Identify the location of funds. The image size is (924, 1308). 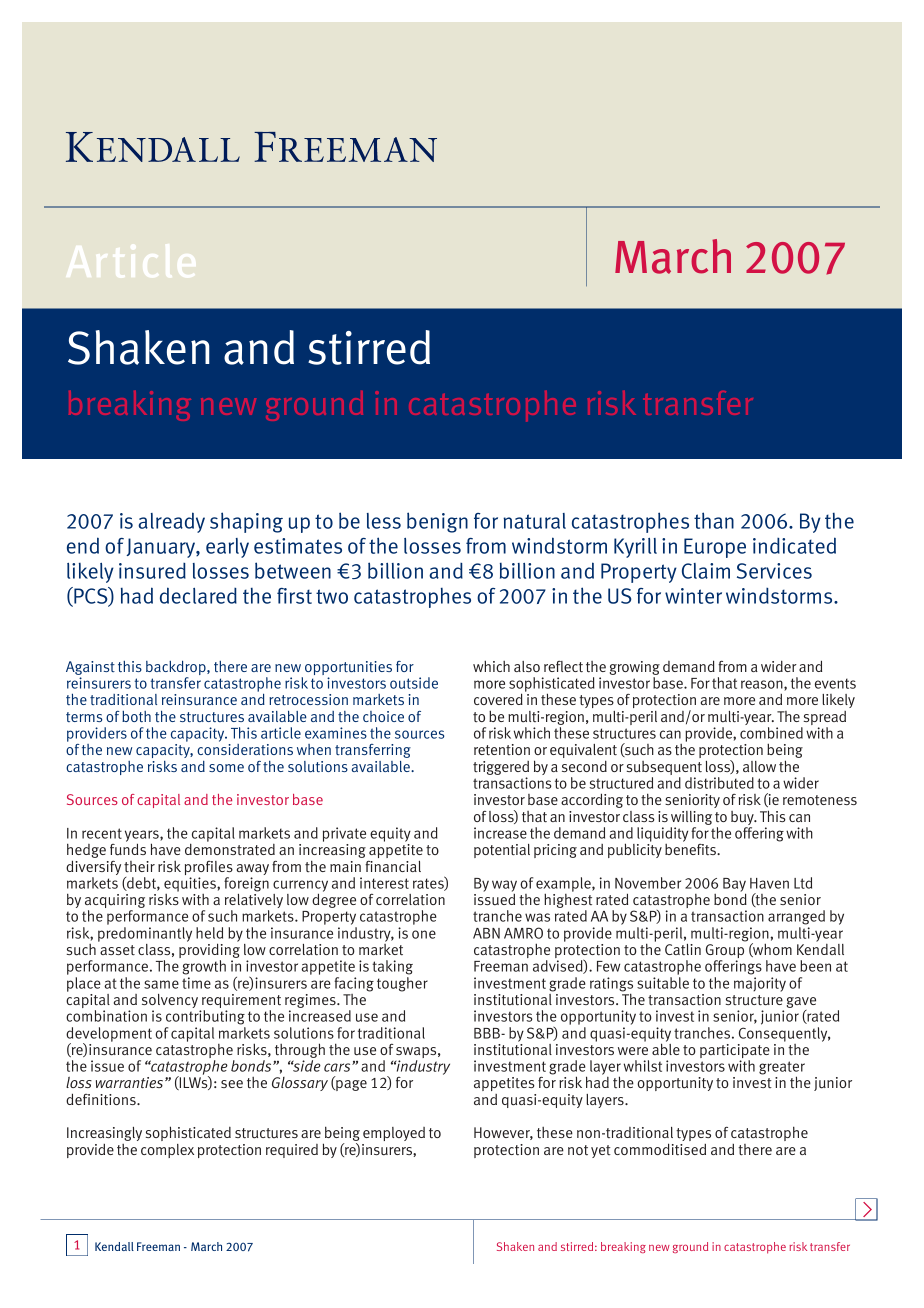
(128, 849).
